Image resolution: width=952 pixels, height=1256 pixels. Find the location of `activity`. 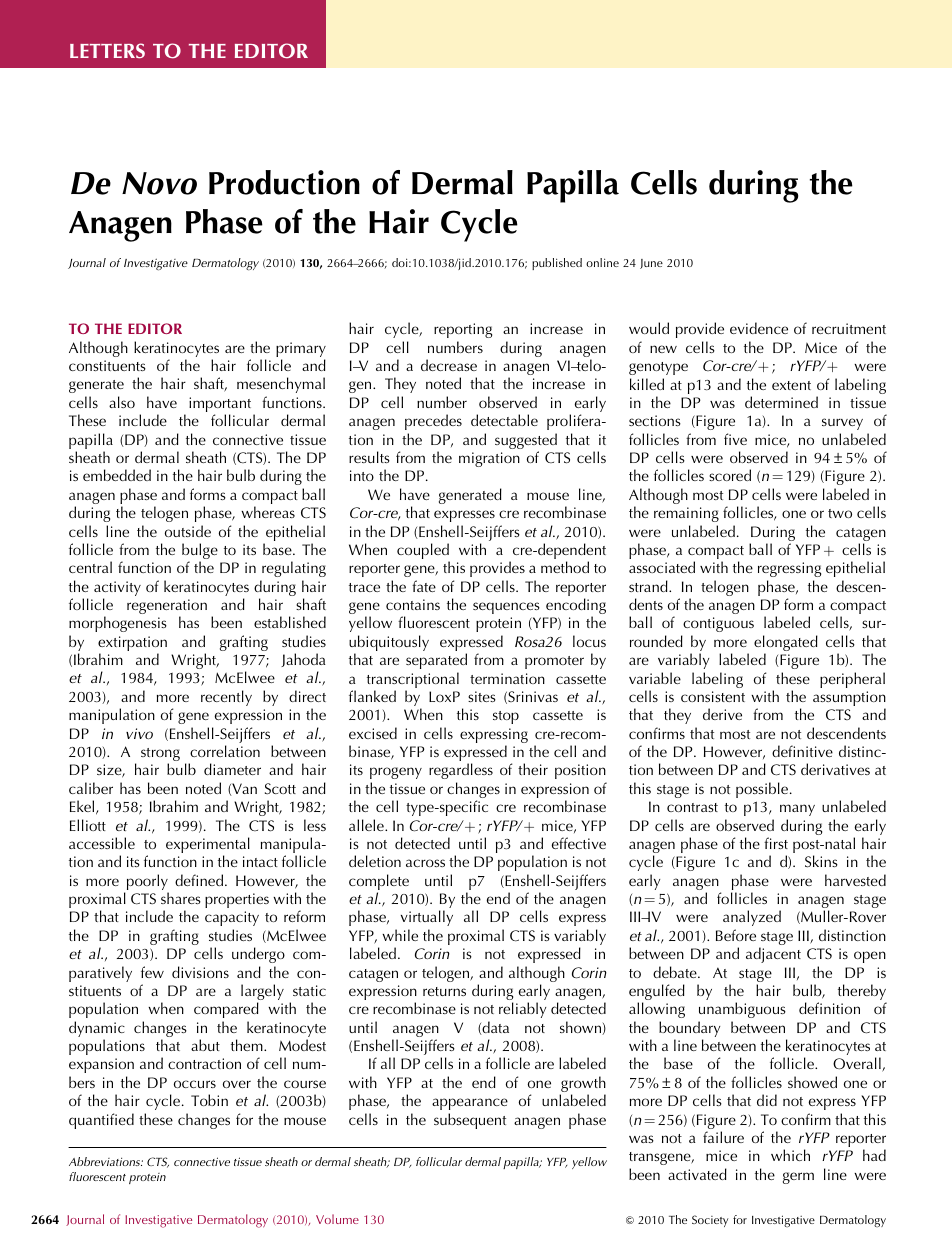

activity is located at coordinates (117, 590).
